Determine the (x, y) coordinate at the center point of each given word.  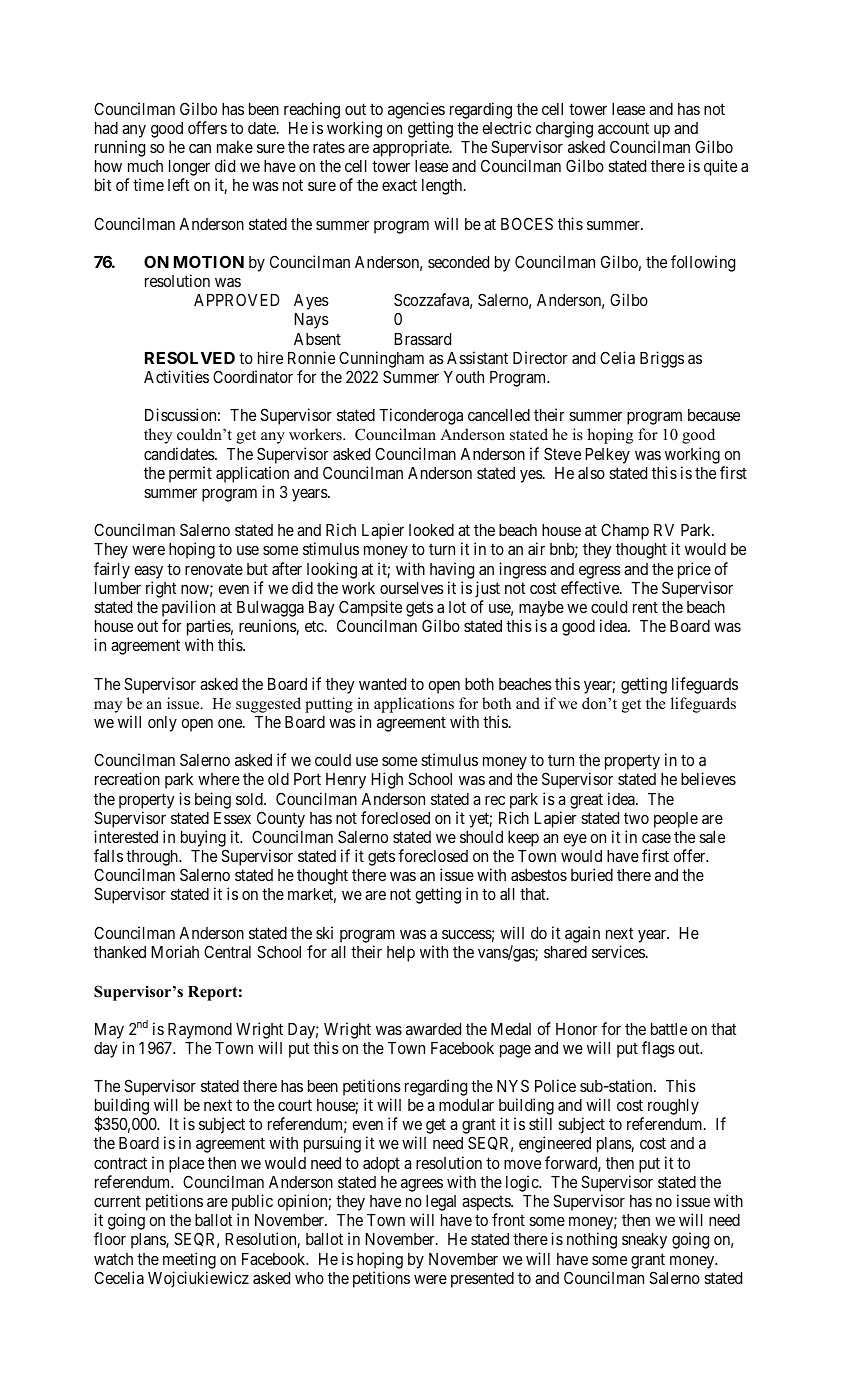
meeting (189, 1260)
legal (441, 1203)
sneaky (644, 1241)
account (623, 128)
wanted (382, 684)
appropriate (412, 148)
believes (708, 778)
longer (189, 169)
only (162, 724)
